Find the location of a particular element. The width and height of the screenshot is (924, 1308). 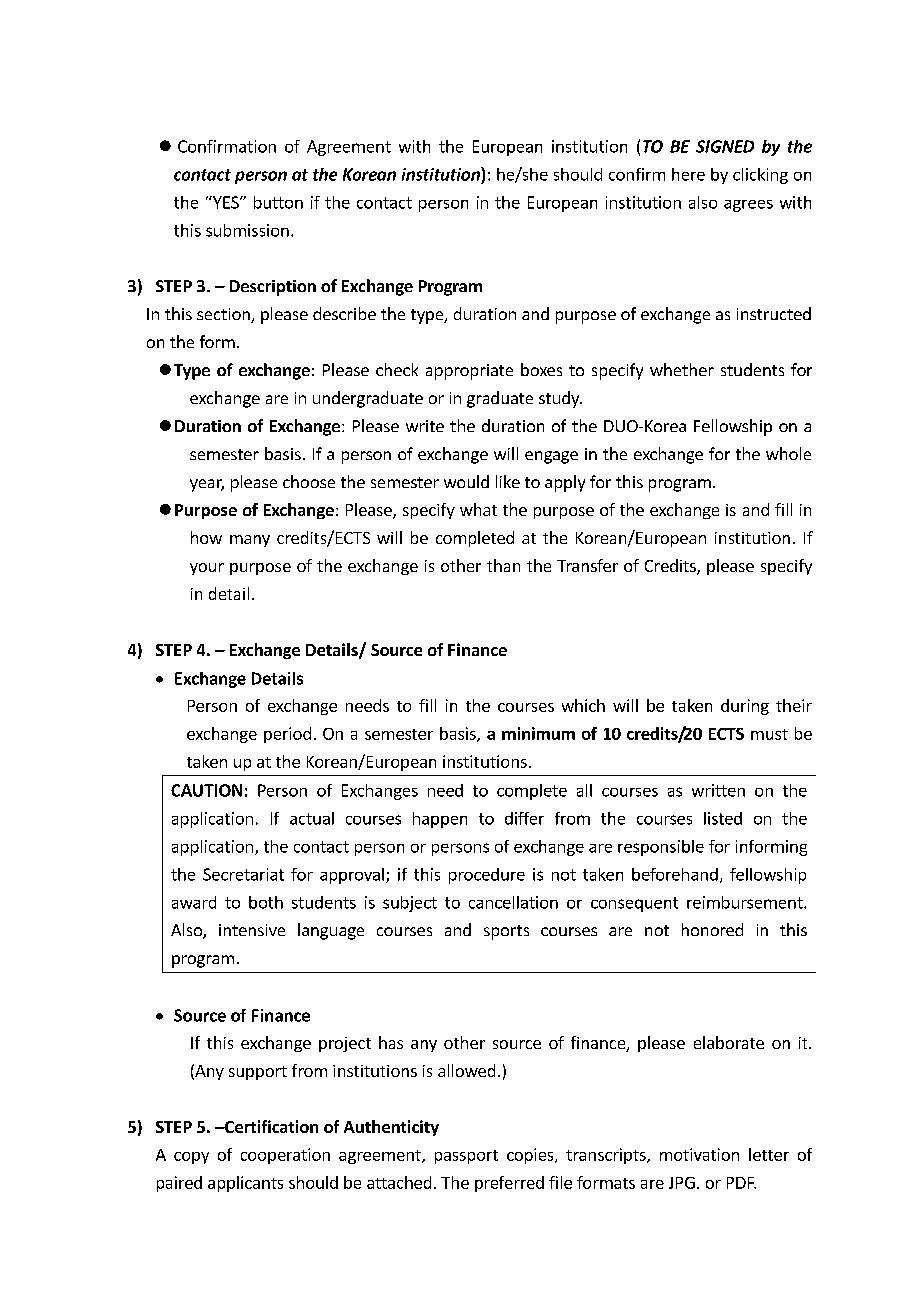

listed is located at coordinates (723, 818).
